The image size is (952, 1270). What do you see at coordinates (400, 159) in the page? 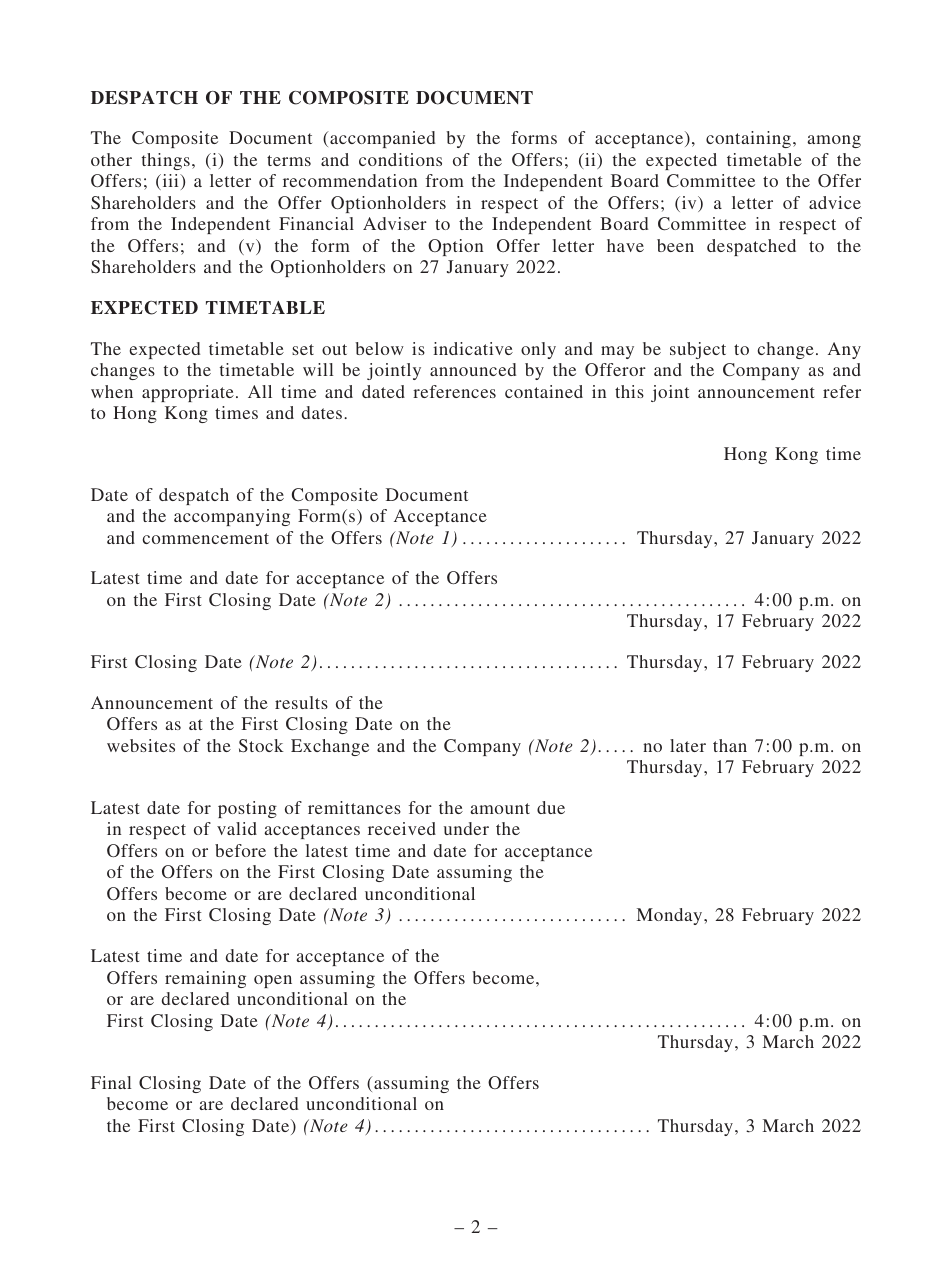
I see `conditions` at bounding box center [400, 159].
